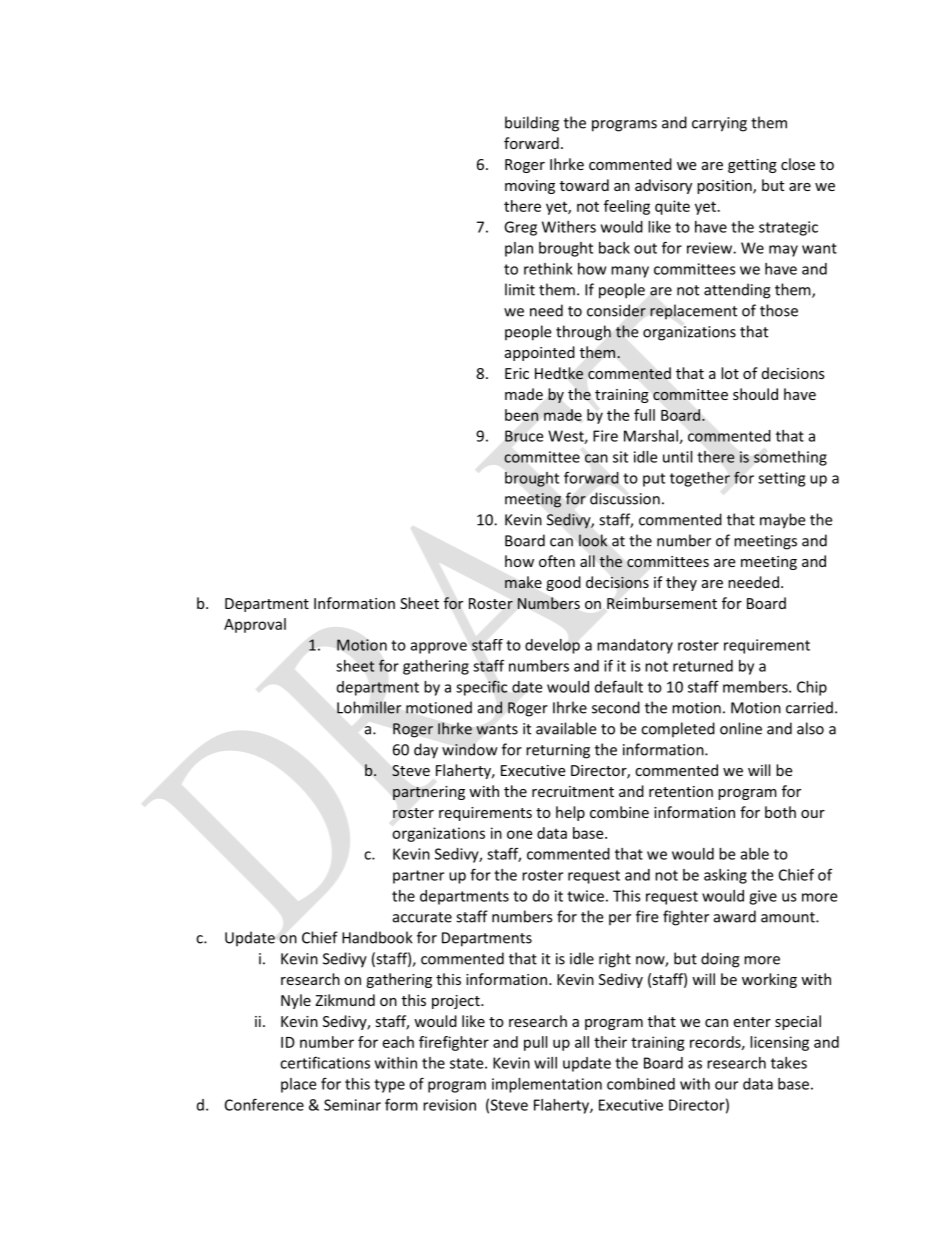  Describe the element at coordinates (523, 582) in the document. I see `make` at that location.
